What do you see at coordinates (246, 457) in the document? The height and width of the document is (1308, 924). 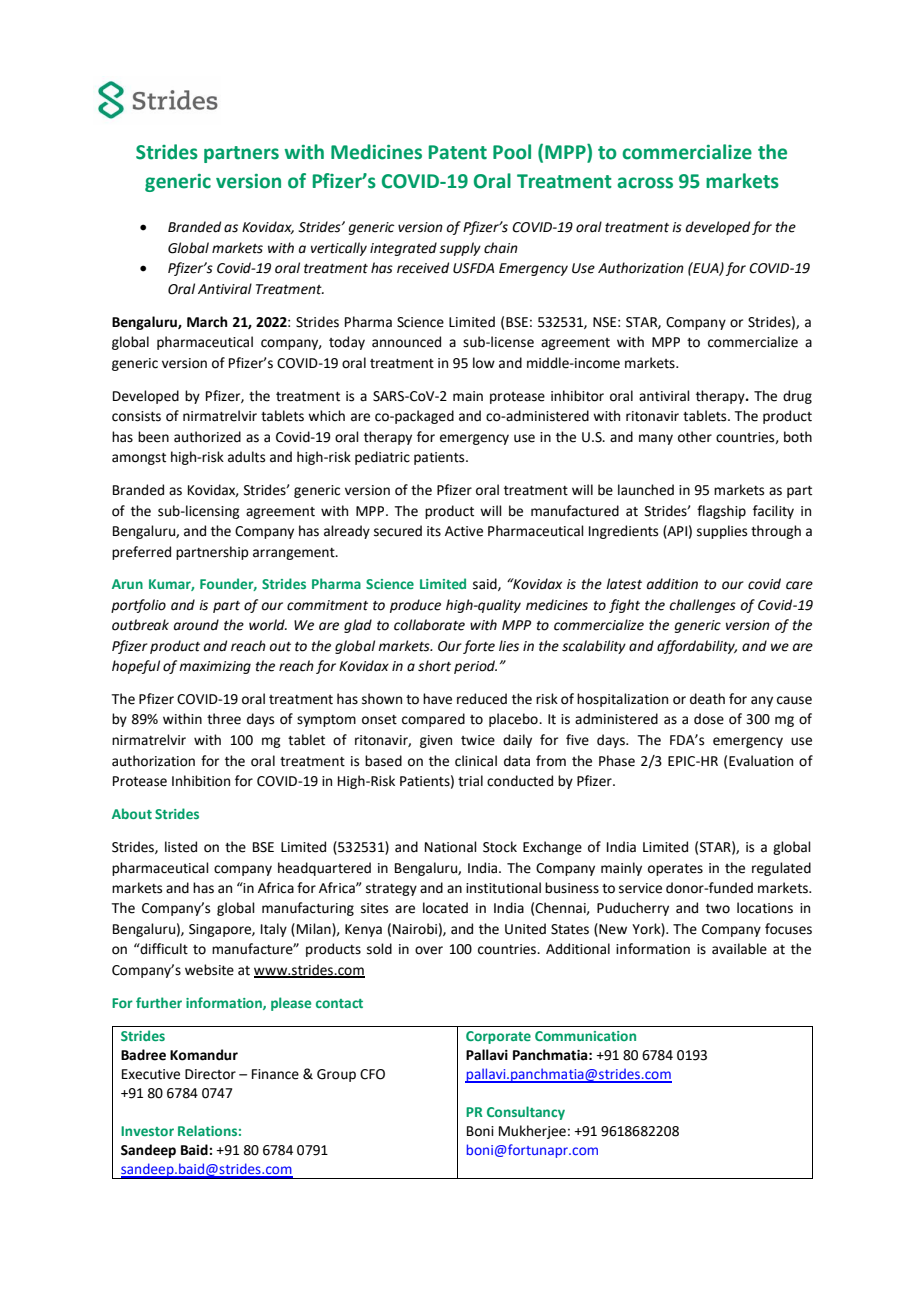 I see `adults` at bounding box center [246, 457].
